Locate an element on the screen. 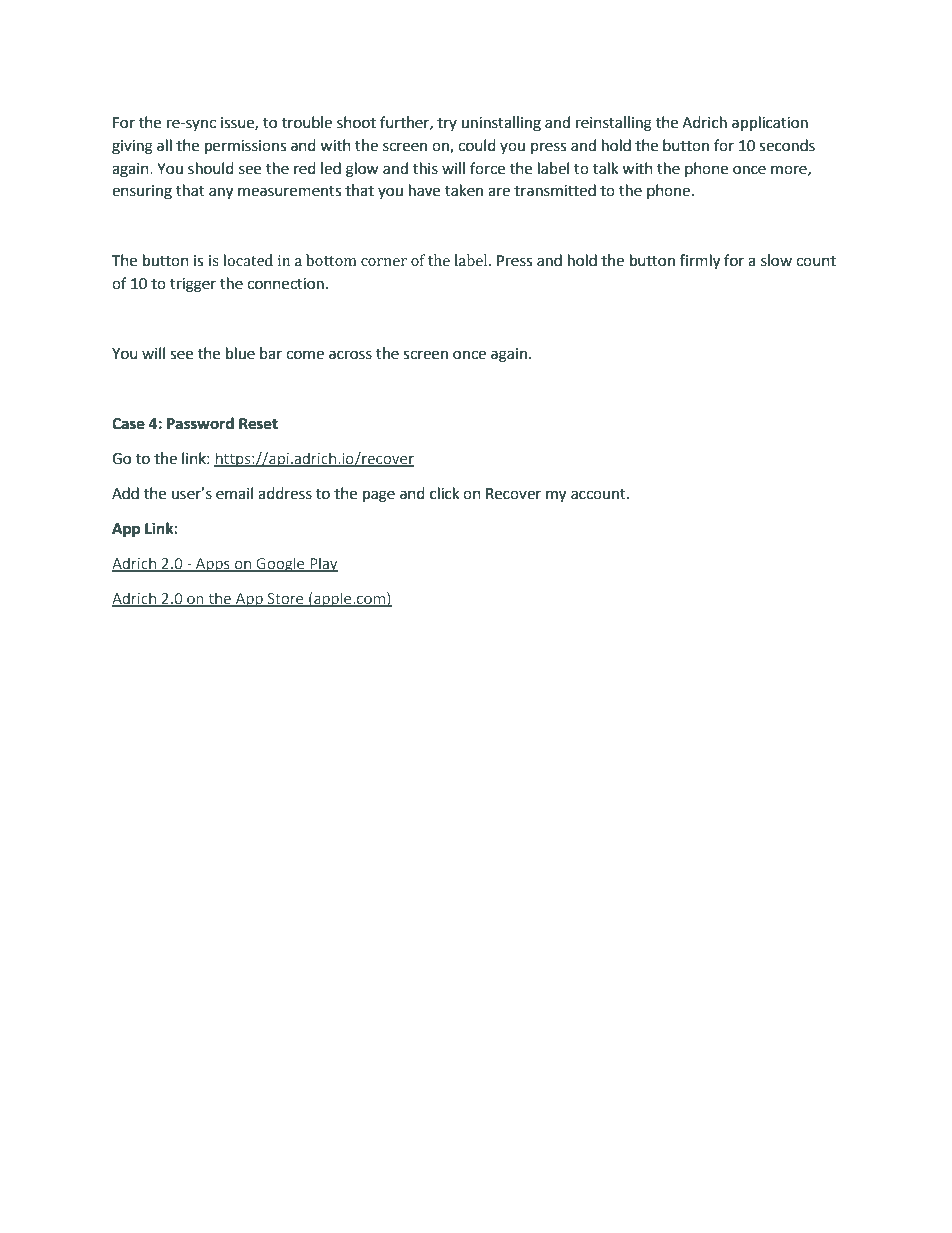 Image resolution: width=952 pixels, height=1233 pixels. could is located at coordinates (477, 145).
